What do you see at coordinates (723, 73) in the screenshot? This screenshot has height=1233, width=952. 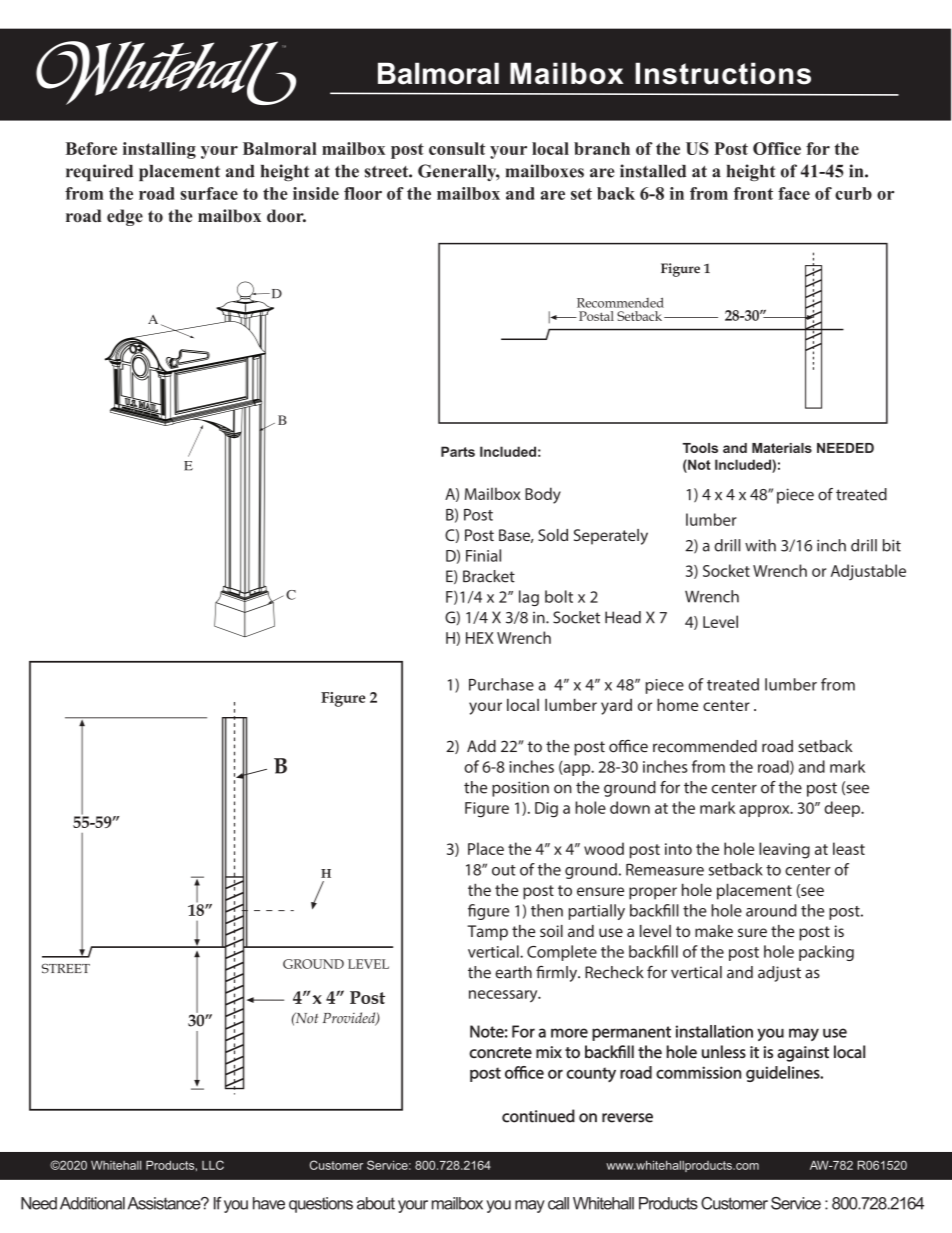 I see `Instructions` at bounding box center [723, 73].
